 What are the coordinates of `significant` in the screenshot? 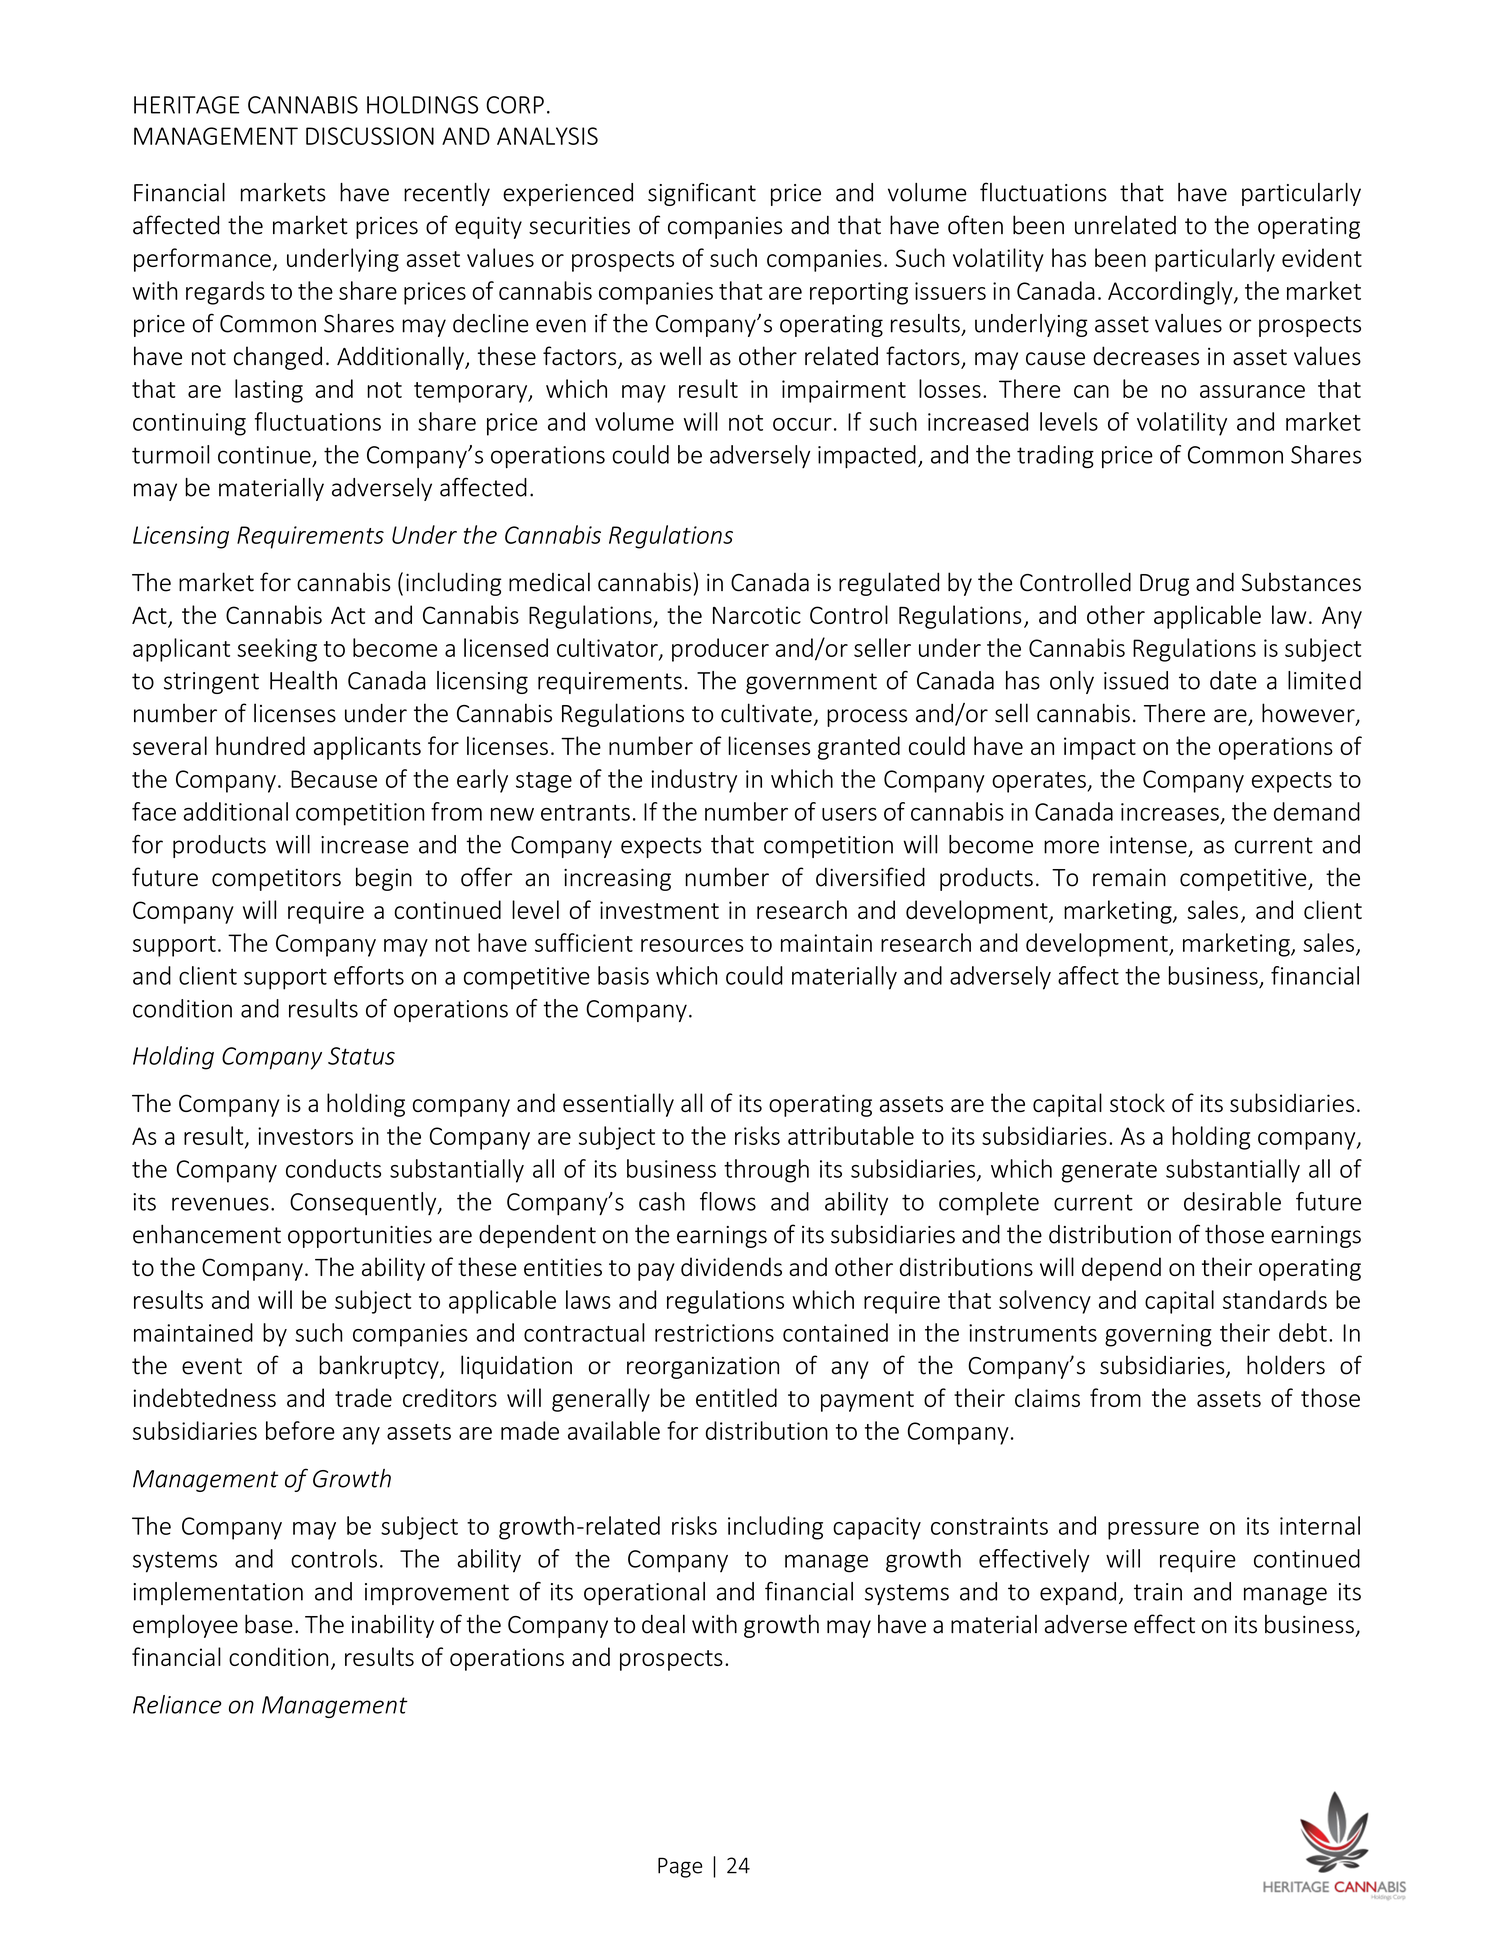 It's located at (702, 194).
